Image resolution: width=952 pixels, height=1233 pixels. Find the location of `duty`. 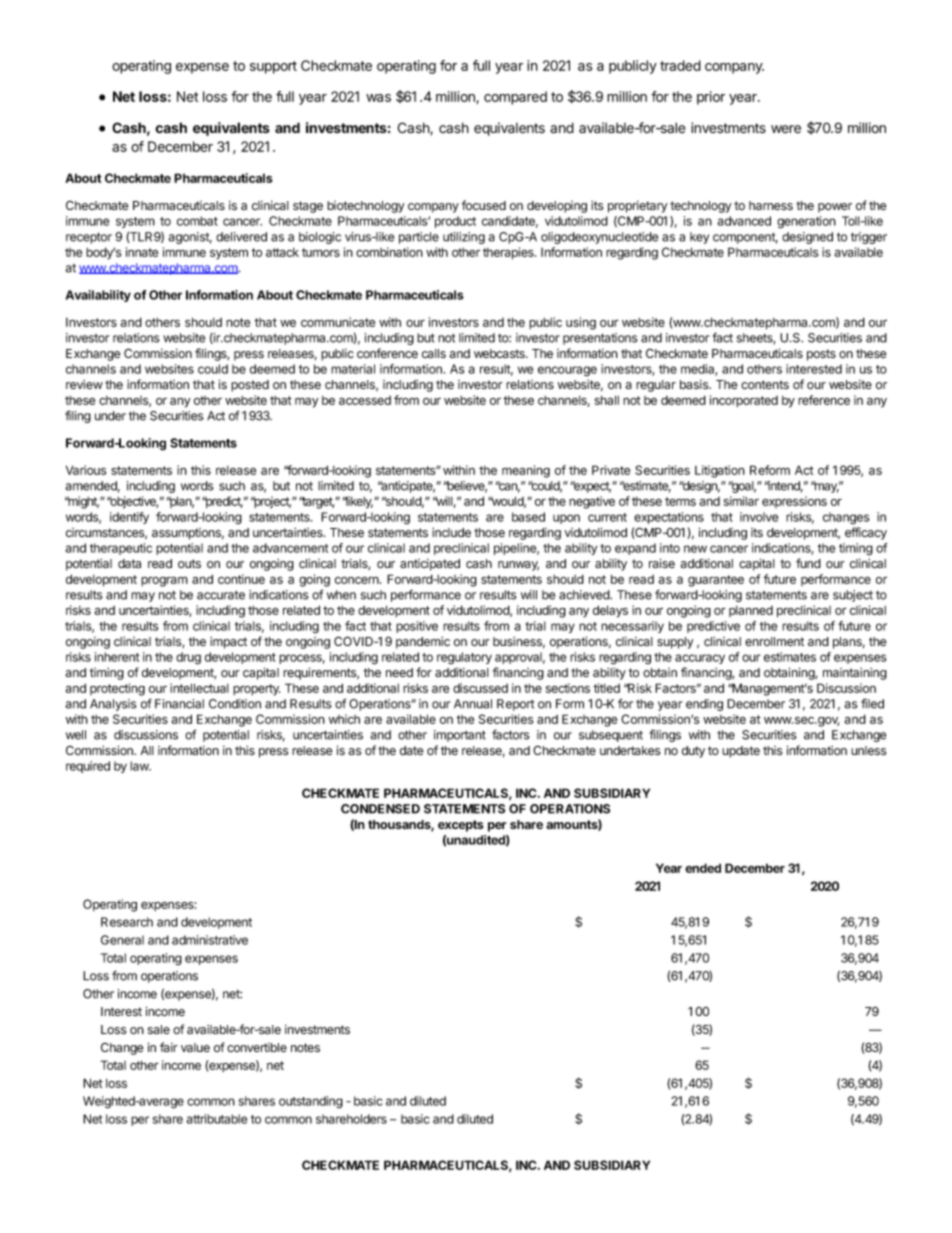

duty is located at coordinates (693, 752).
